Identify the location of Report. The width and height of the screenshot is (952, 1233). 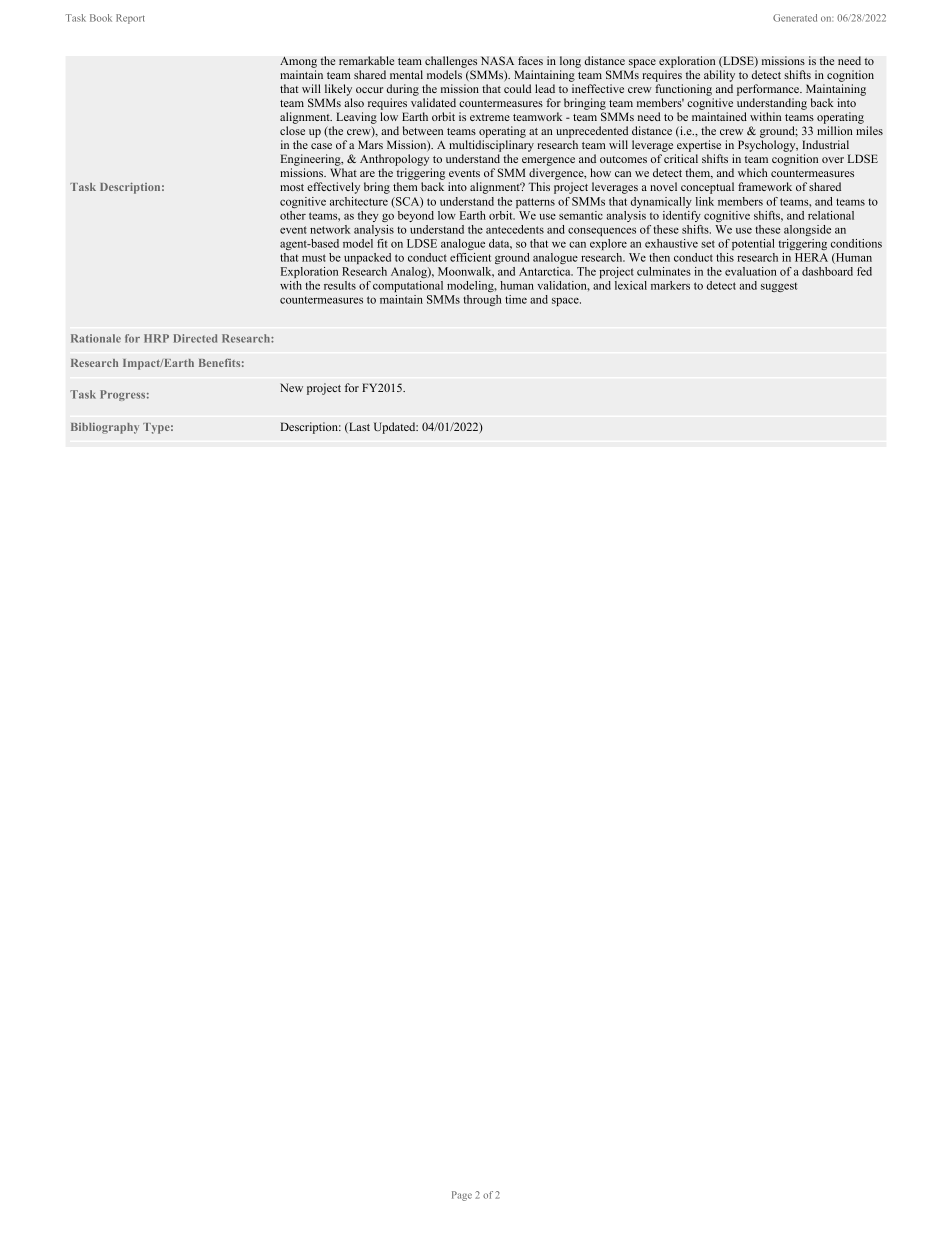
(130, 19).
